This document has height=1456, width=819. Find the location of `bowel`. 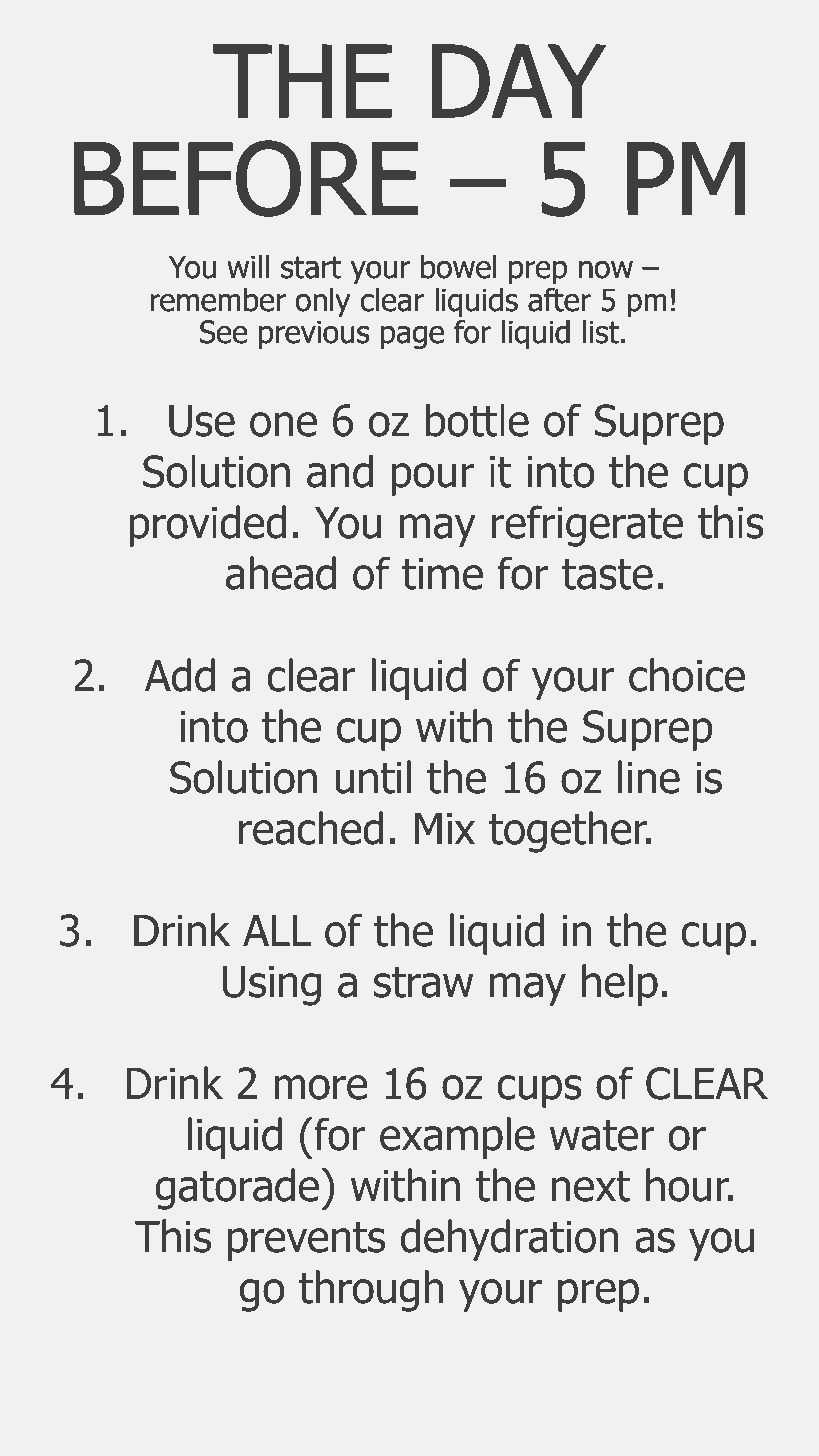

bowel is located at coordinates (459, 266).
